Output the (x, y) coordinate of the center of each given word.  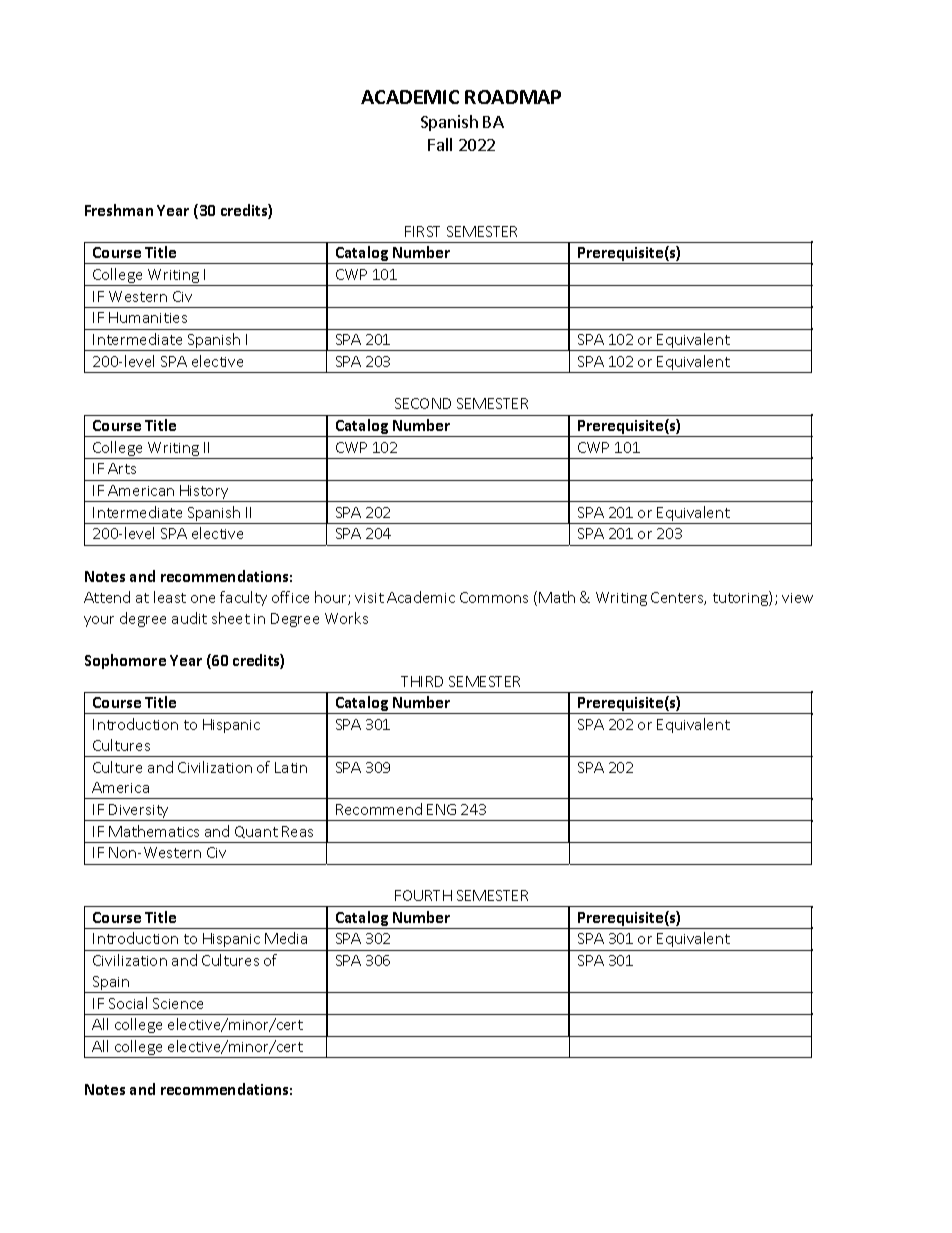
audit (189, 618)
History (204, 493)
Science (178, 1003)
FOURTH (423, 895)
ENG (441, 809)
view (797, 598)
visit (369, 598)
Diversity (140, 812)
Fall (440, 144)
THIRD (422, 681)
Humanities (148, 317)
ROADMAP (513, 97)
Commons (494, 597)
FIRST (422, 231)
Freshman (119, 210)
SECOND (423, 403)
